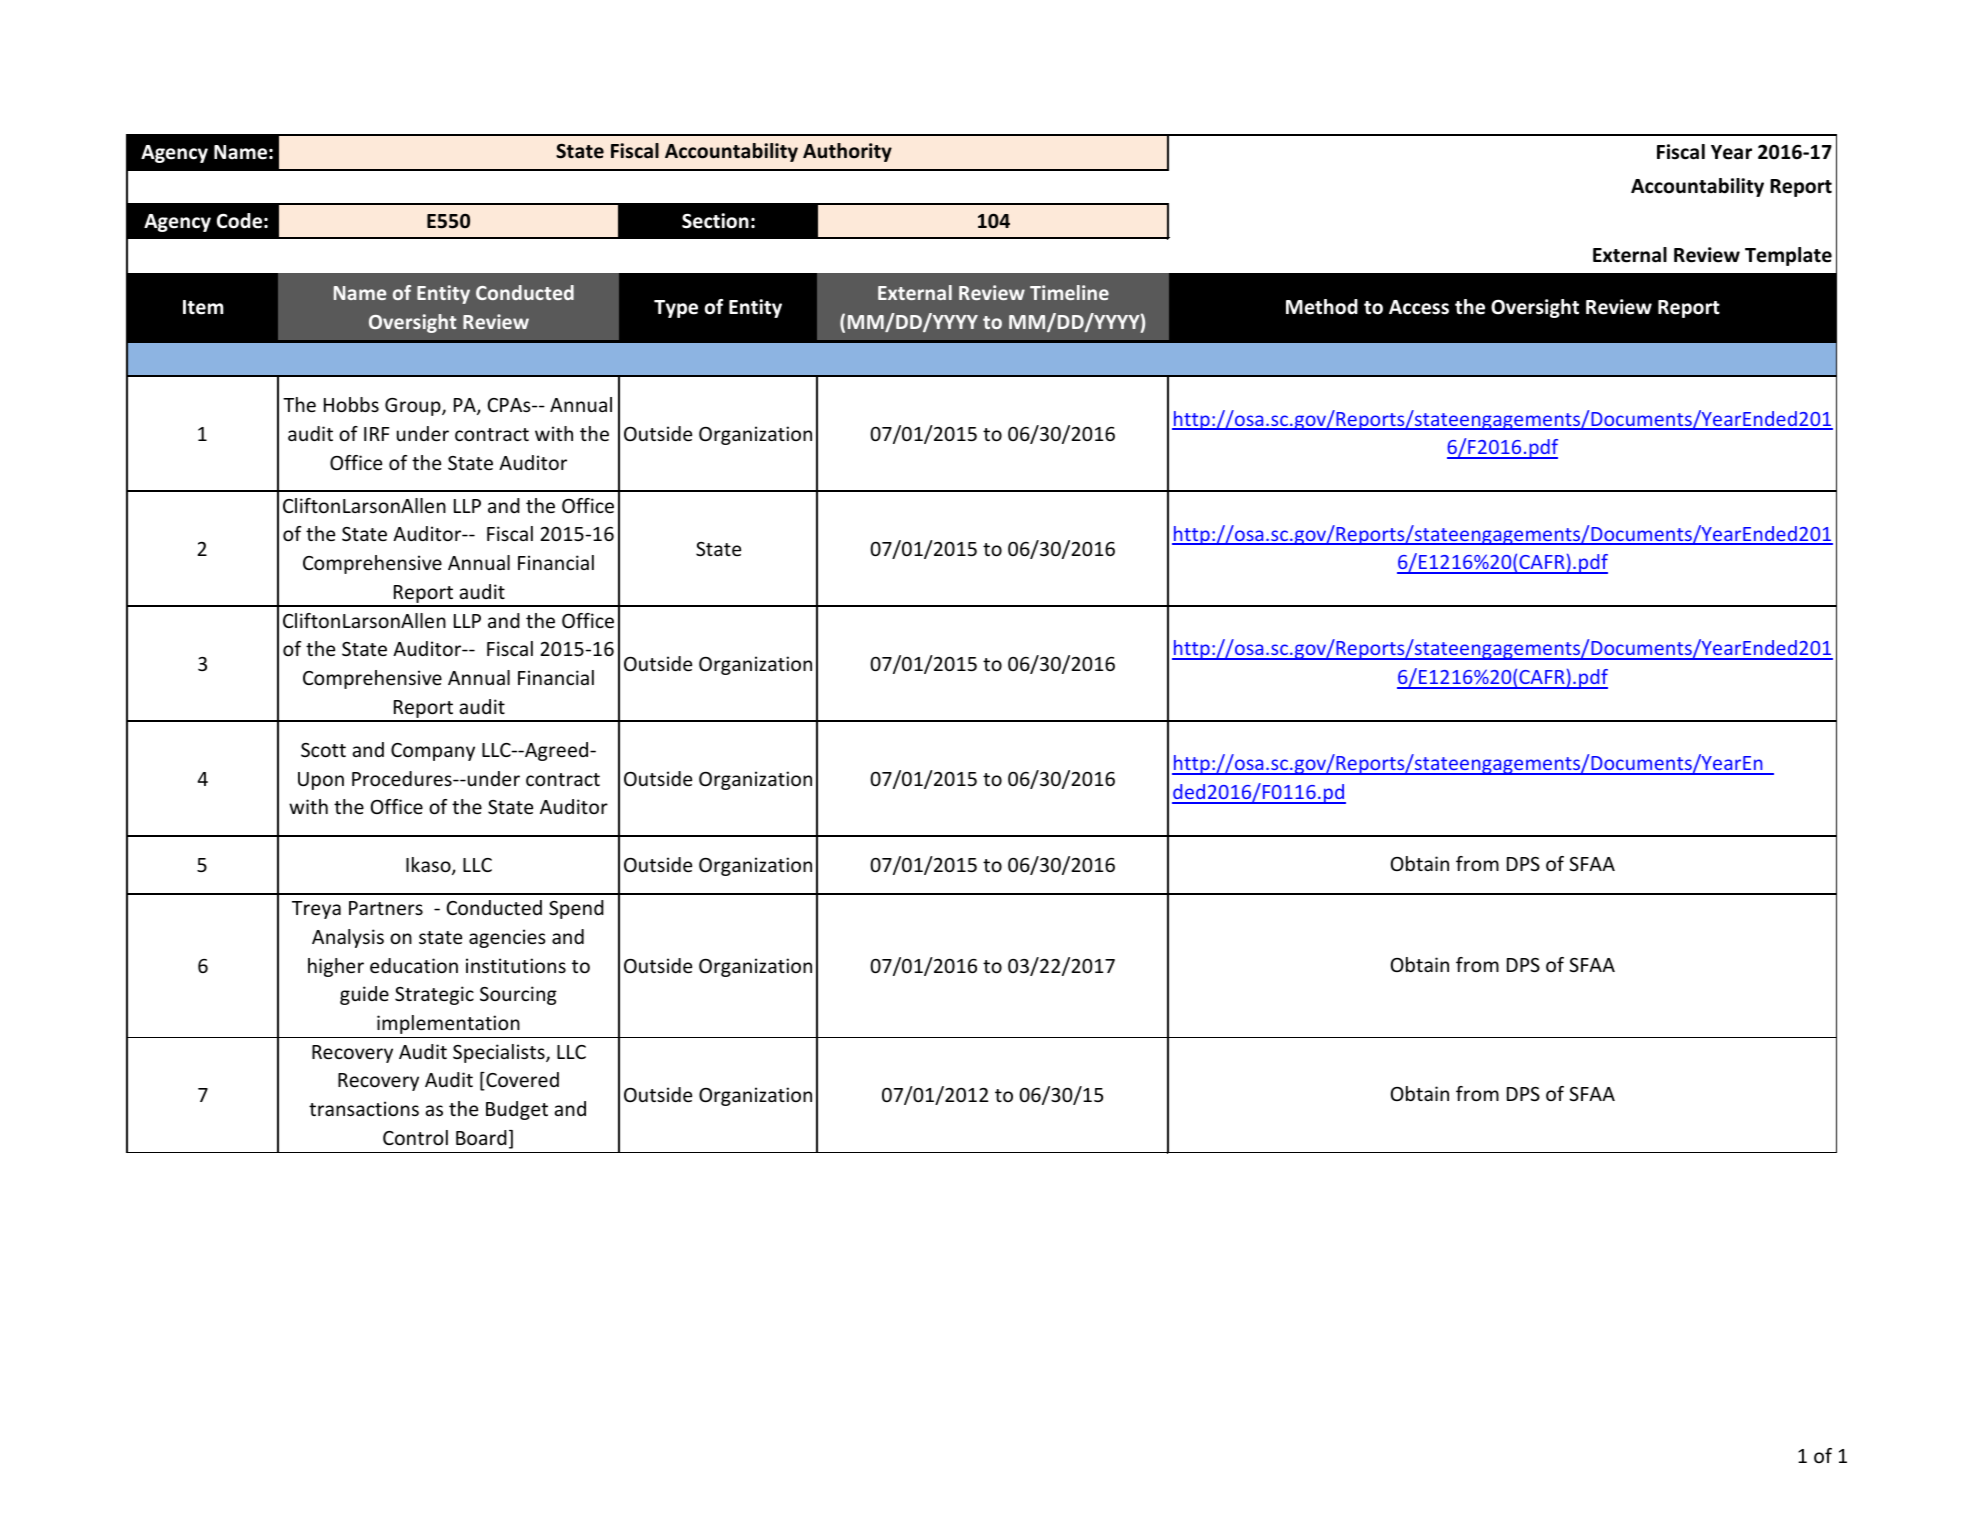 The height and width of the screenshot is (1527, 1976). What do you see at coordinates (323, 750) in the screenshot?
I see `Scott` at bounding box center [323, 750].
